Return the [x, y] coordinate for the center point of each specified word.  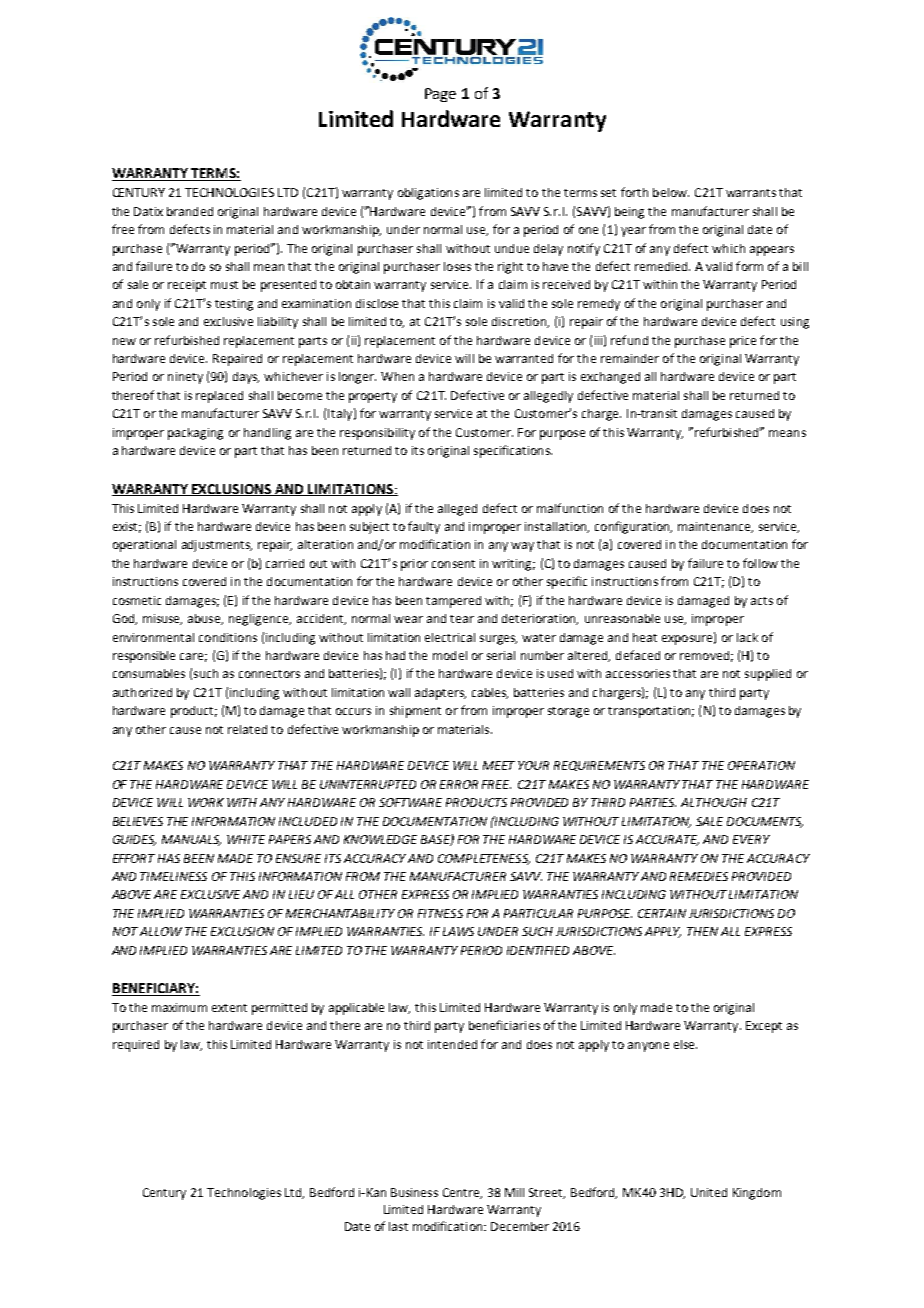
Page [440, 95]
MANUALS [191, 840]
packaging [195, 434]
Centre [462, 1193]
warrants [751, 193]
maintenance [715, 527]
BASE [436, 840]
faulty [424, 527]
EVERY [751, 839]
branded [190, 211]
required [136, 1046]
